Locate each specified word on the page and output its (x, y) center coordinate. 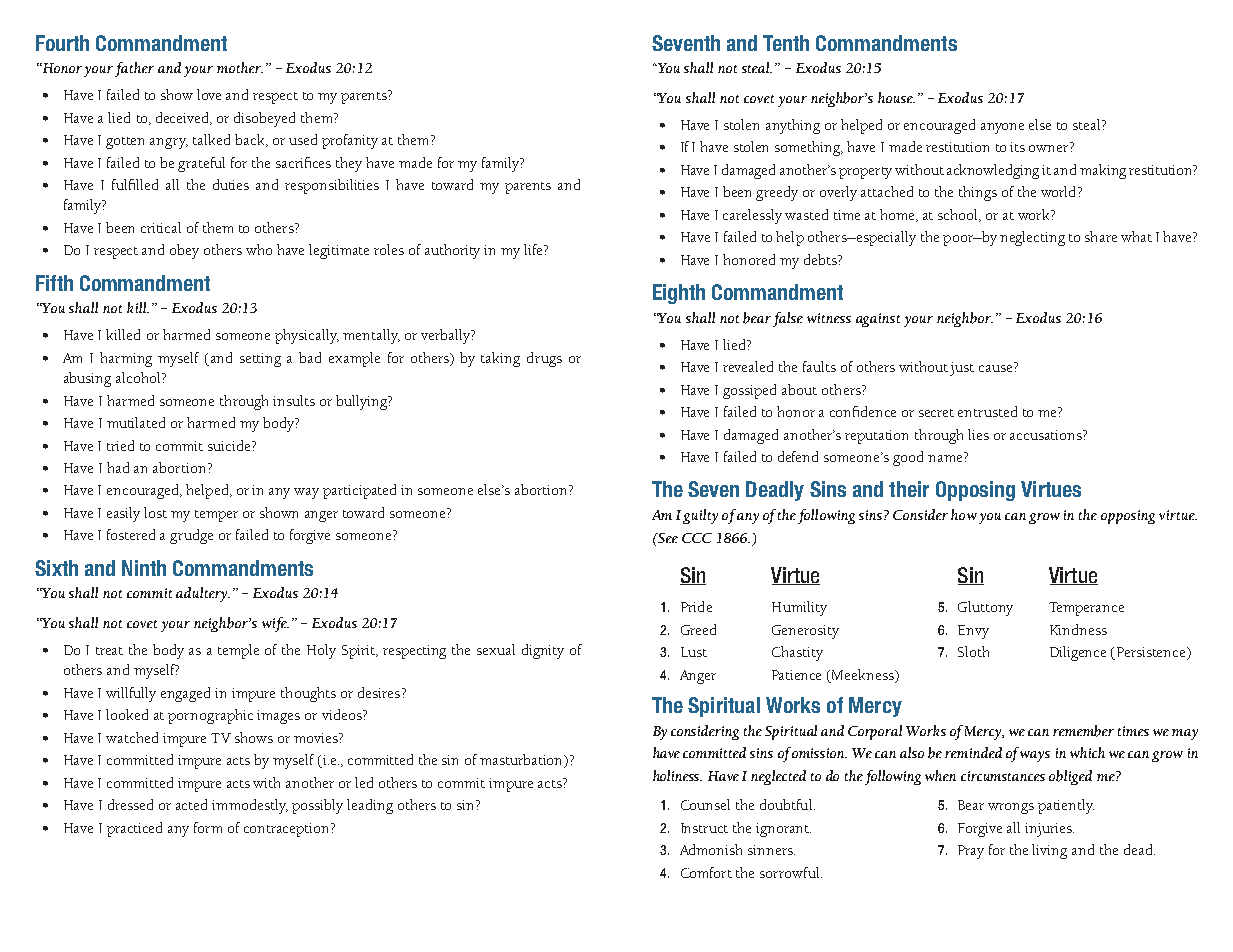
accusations (1047, 435)
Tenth (786, 43)
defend (798, 456)
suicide (230, 445)
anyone (1002, 128)
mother (240, 67)
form (208, 827)
